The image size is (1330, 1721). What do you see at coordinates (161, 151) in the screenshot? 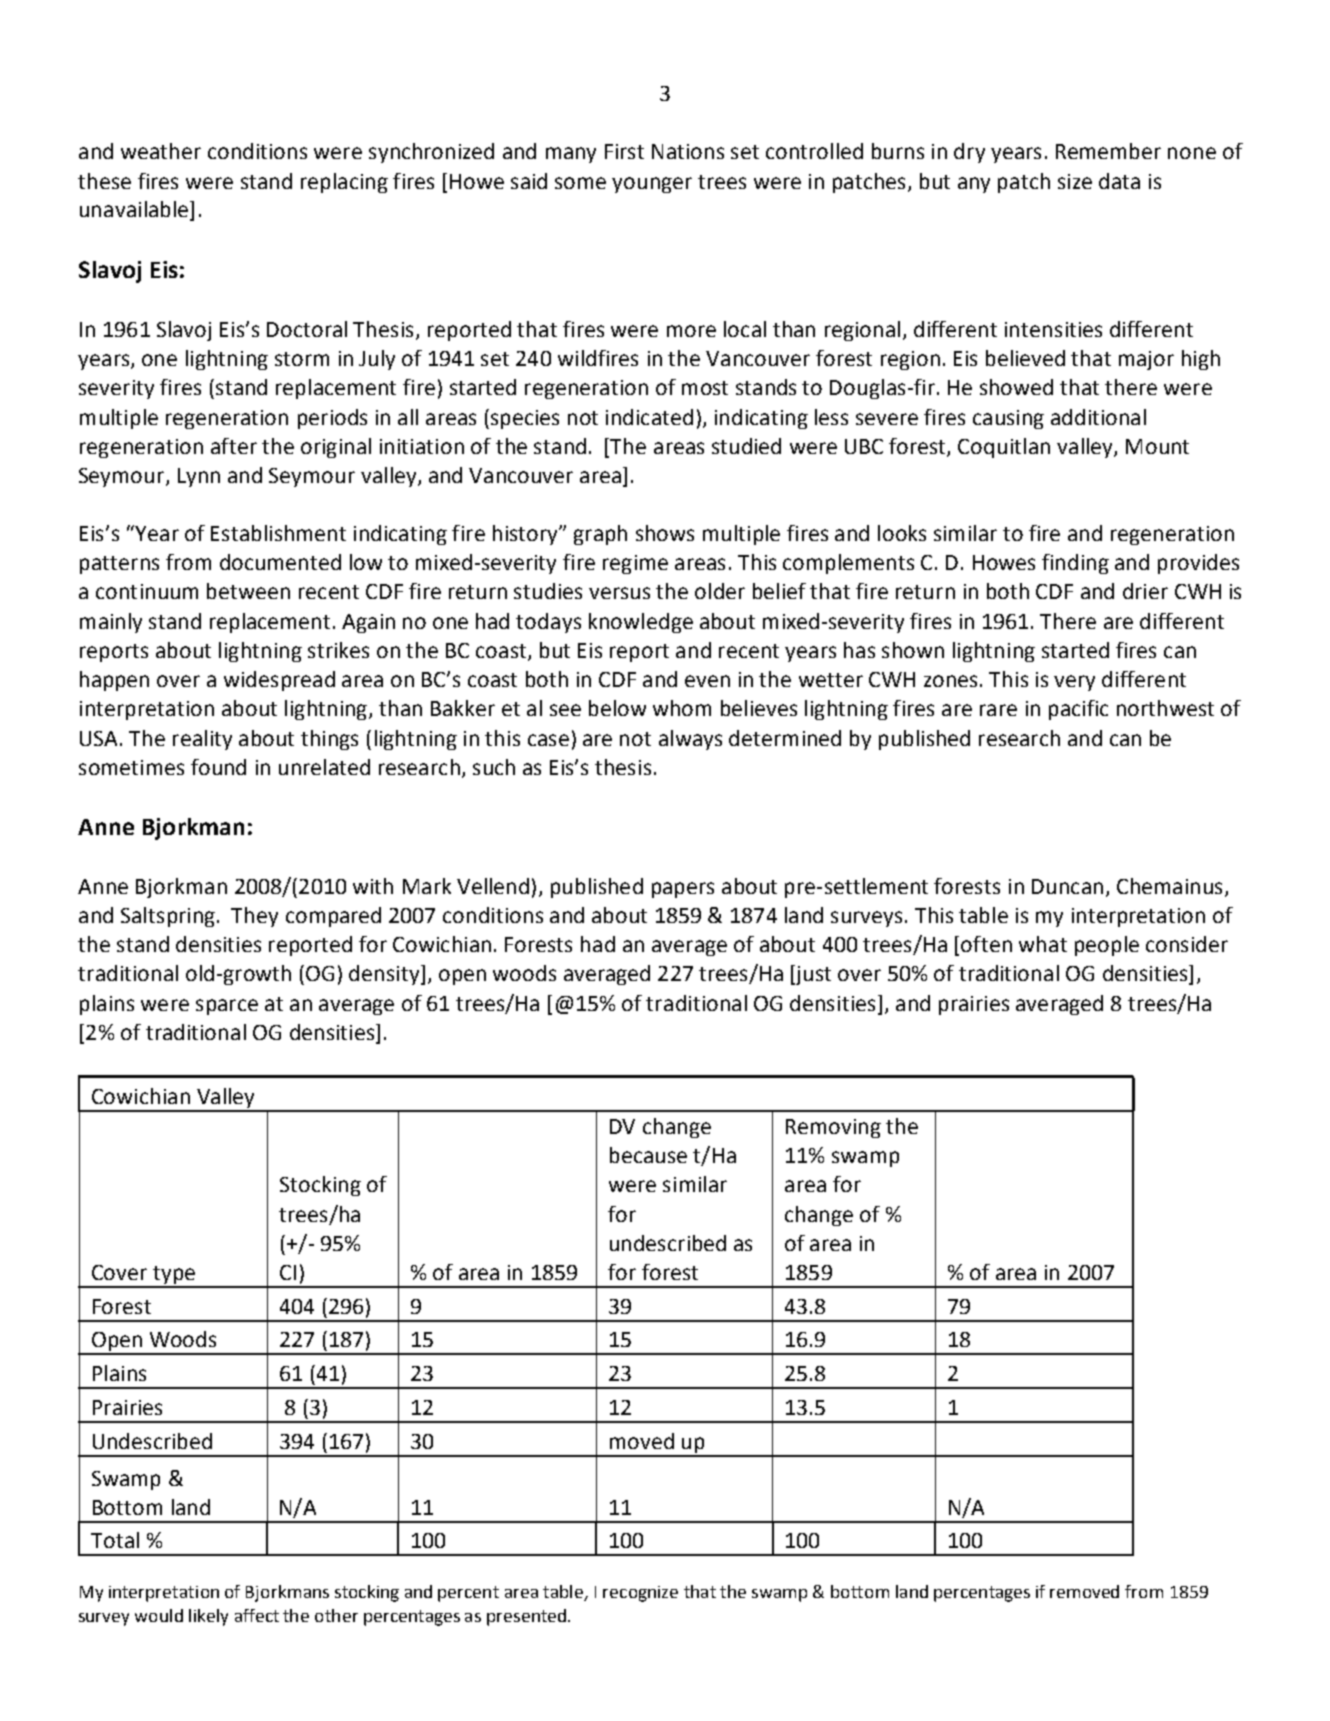
I see `weather` at bounding box center [161, 151].
